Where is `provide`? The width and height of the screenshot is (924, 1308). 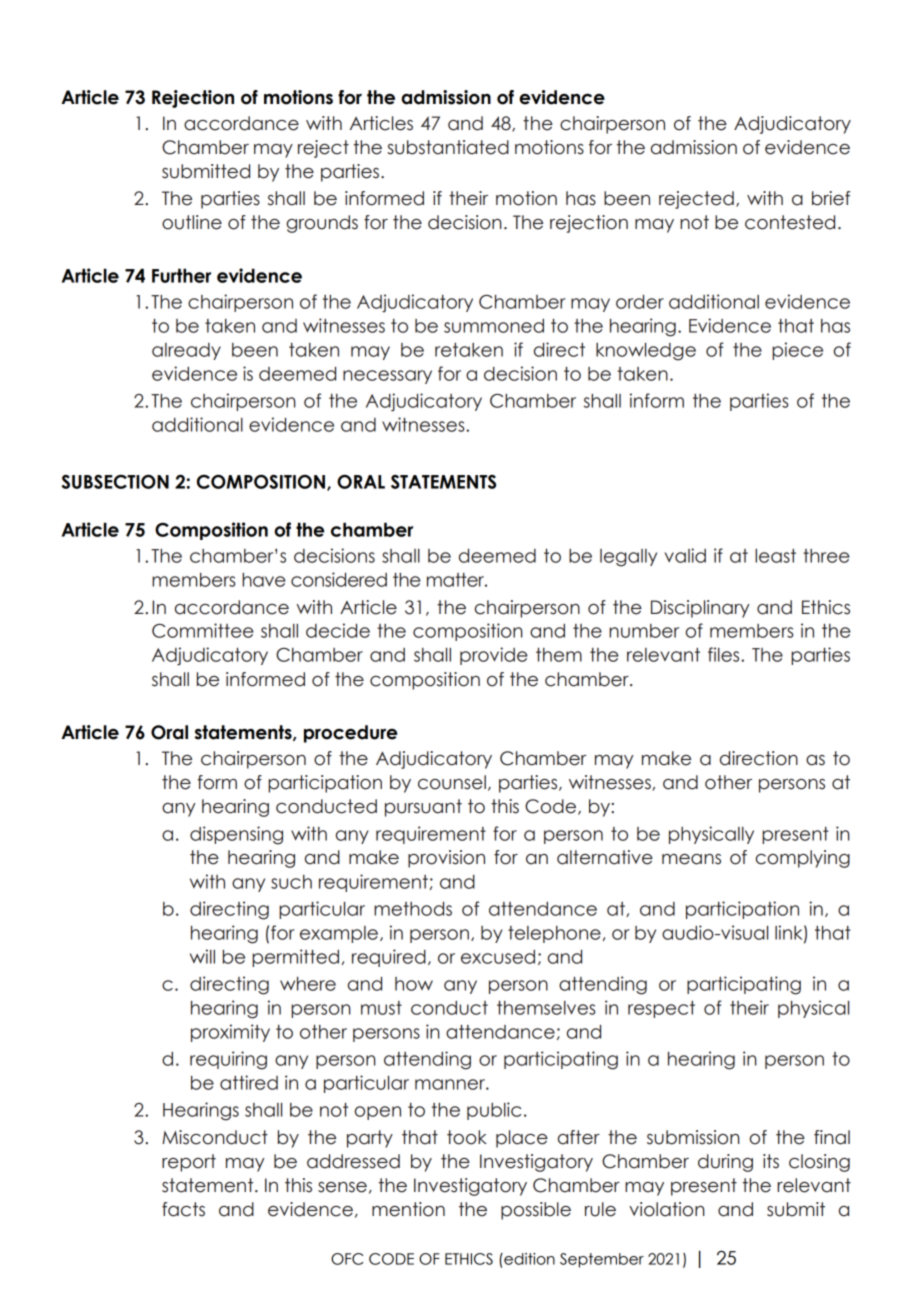
provide is located at coordinates (494, 656).
